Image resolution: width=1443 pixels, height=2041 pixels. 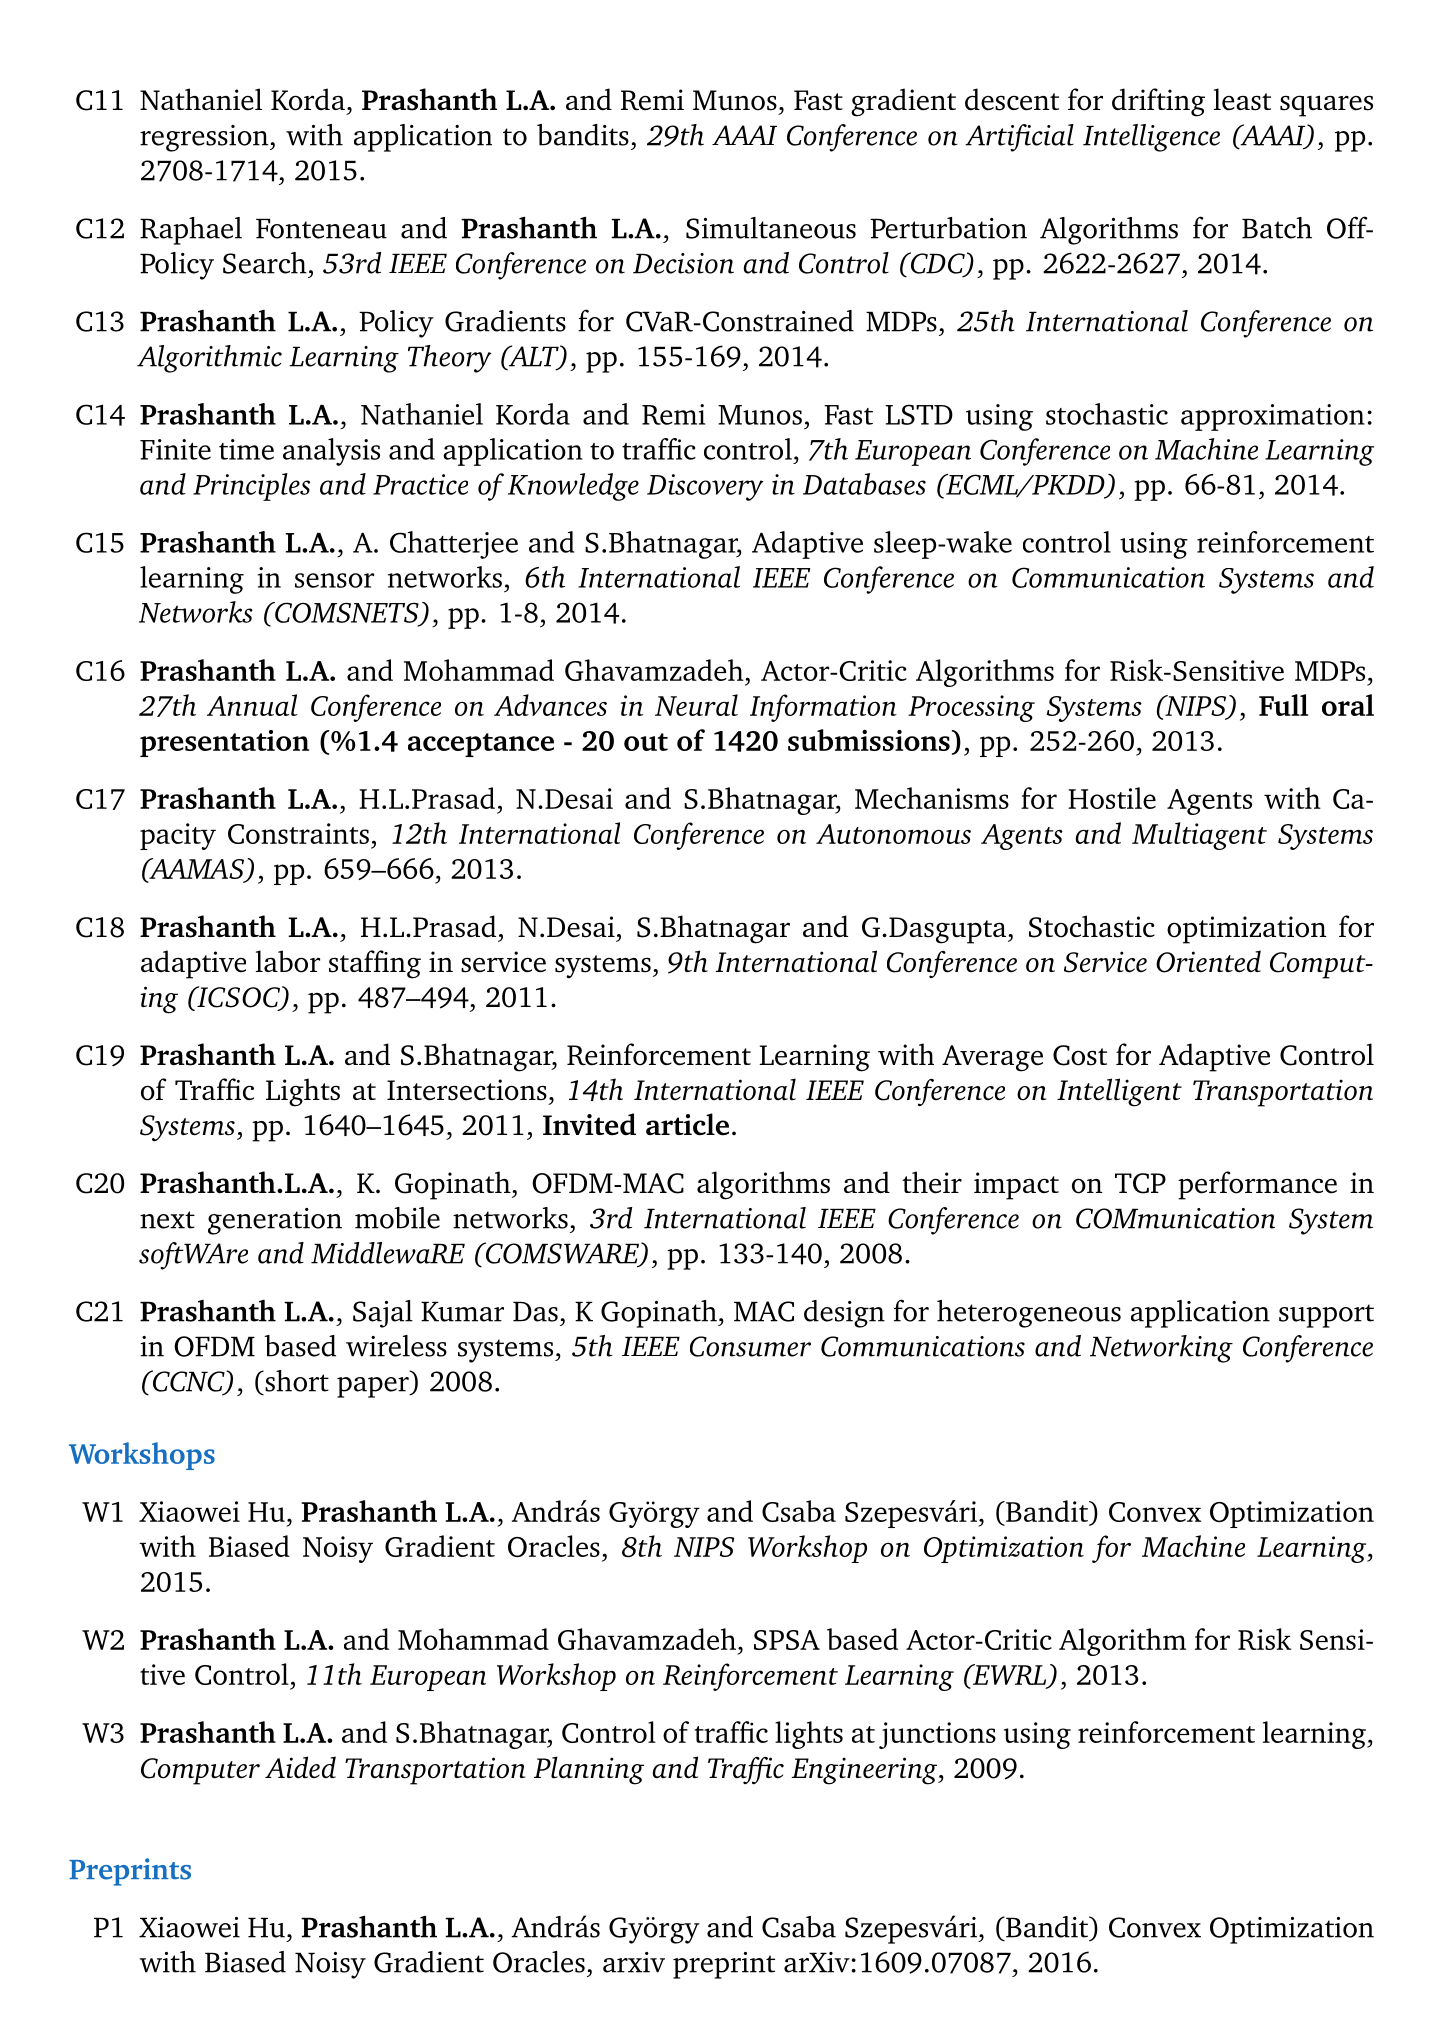 What do you see at coordinates (205, 138) in the page?
I see `regression` at bounding box center [205, 138].
